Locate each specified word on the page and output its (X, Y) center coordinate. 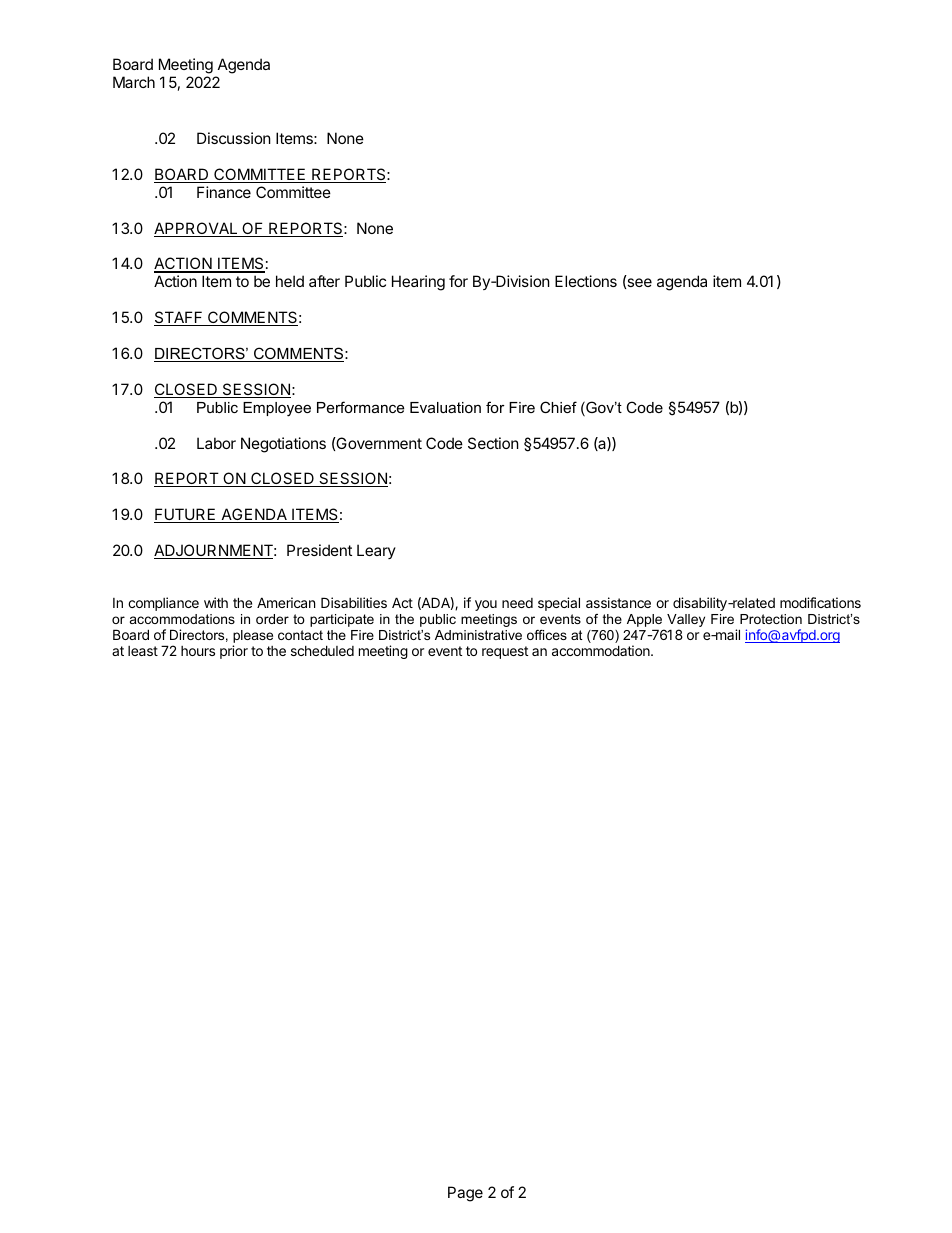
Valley (686, 622)
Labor (216, 443)
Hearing (418, 283)
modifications (820, 602)
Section (493, 443)
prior (234, 652)
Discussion (234, 138)
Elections (586, 281)
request (505, 652)
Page (465, 1194)
